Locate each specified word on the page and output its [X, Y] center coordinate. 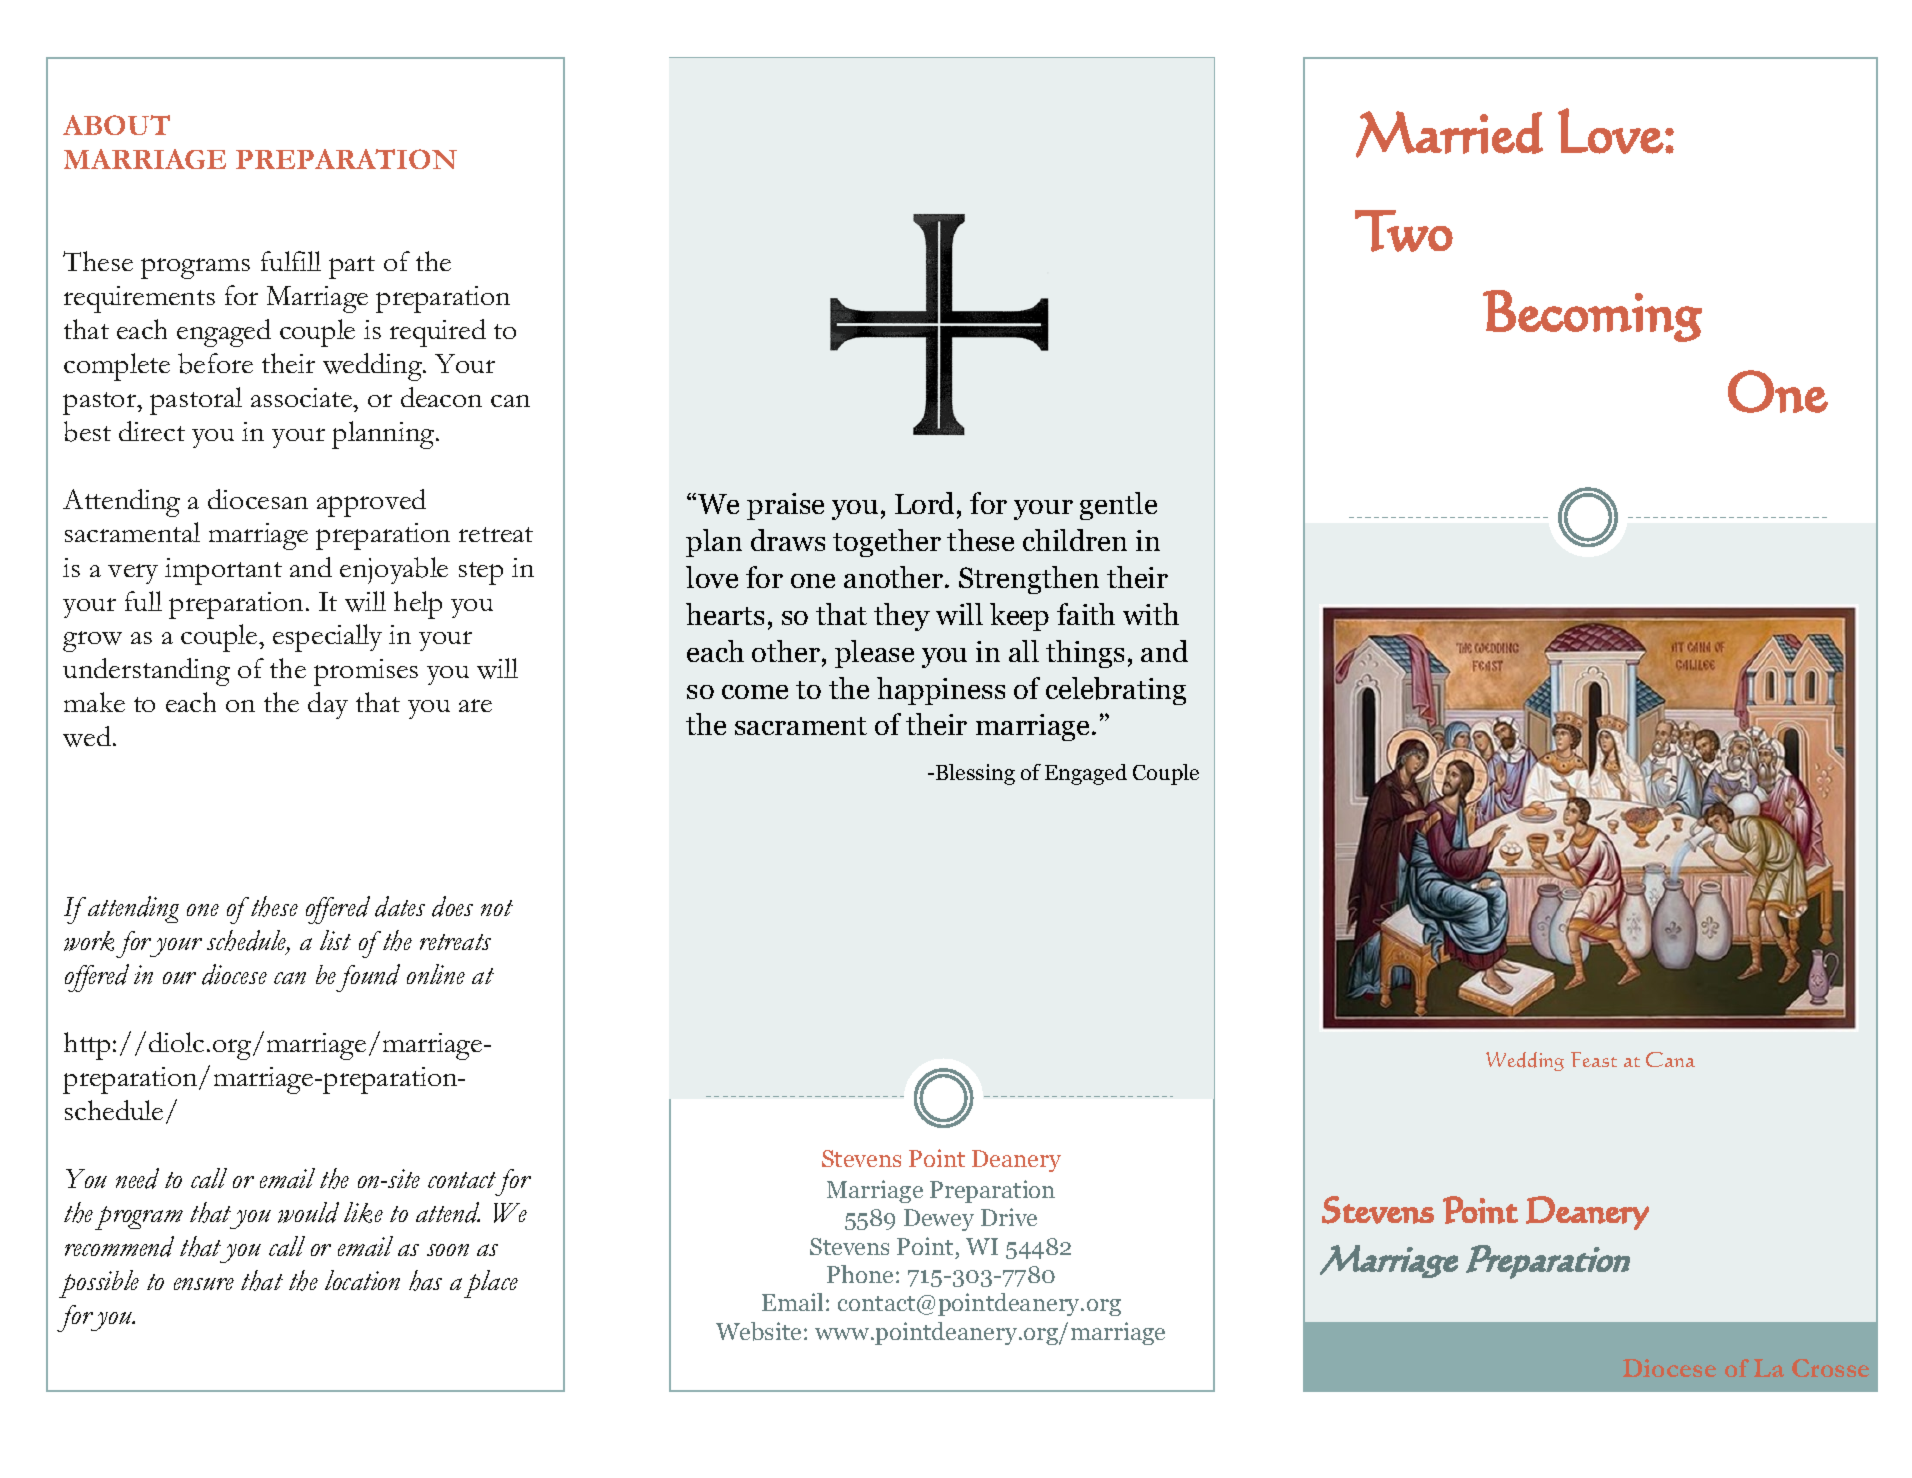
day [328, 705]
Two [1404, 231]
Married [1449, 134]
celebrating [1116, 691]
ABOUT [116, 125]
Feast [1594, 1059]
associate [303, 397]
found [368, 978]
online [436, 974]
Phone [860, 1274]
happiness [941, 691]
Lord [926, 503]
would [308, 1212]
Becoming [1592, 316]
